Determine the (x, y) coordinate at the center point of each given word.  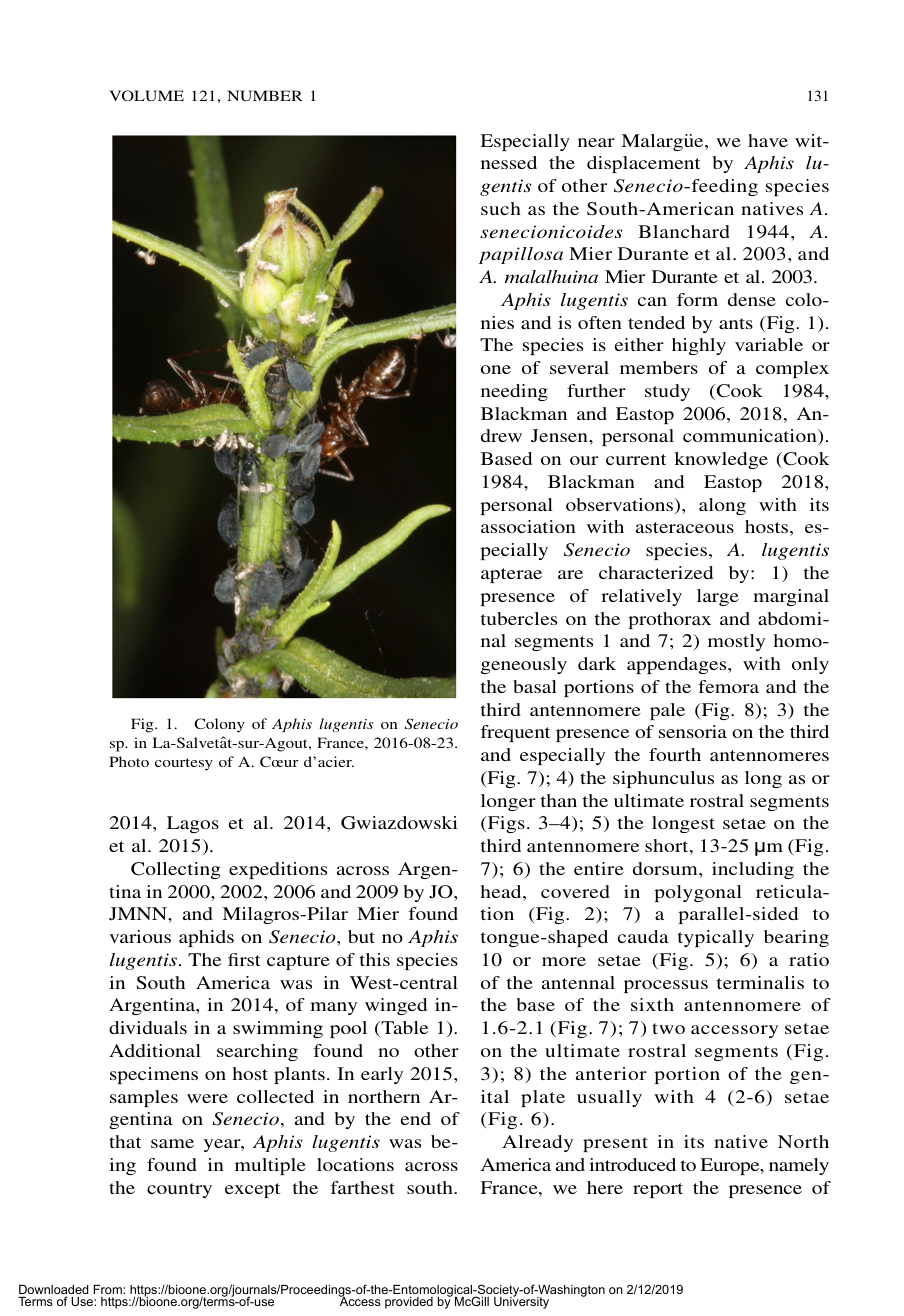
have (768, 140)
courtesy (184, 764)
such (501, 208)
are (570, 574)
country (179, 1190)
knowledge (721, 460)
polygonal (698, 893)
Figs (505, 824)
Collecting (176, 870)
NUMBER (265, 95)
